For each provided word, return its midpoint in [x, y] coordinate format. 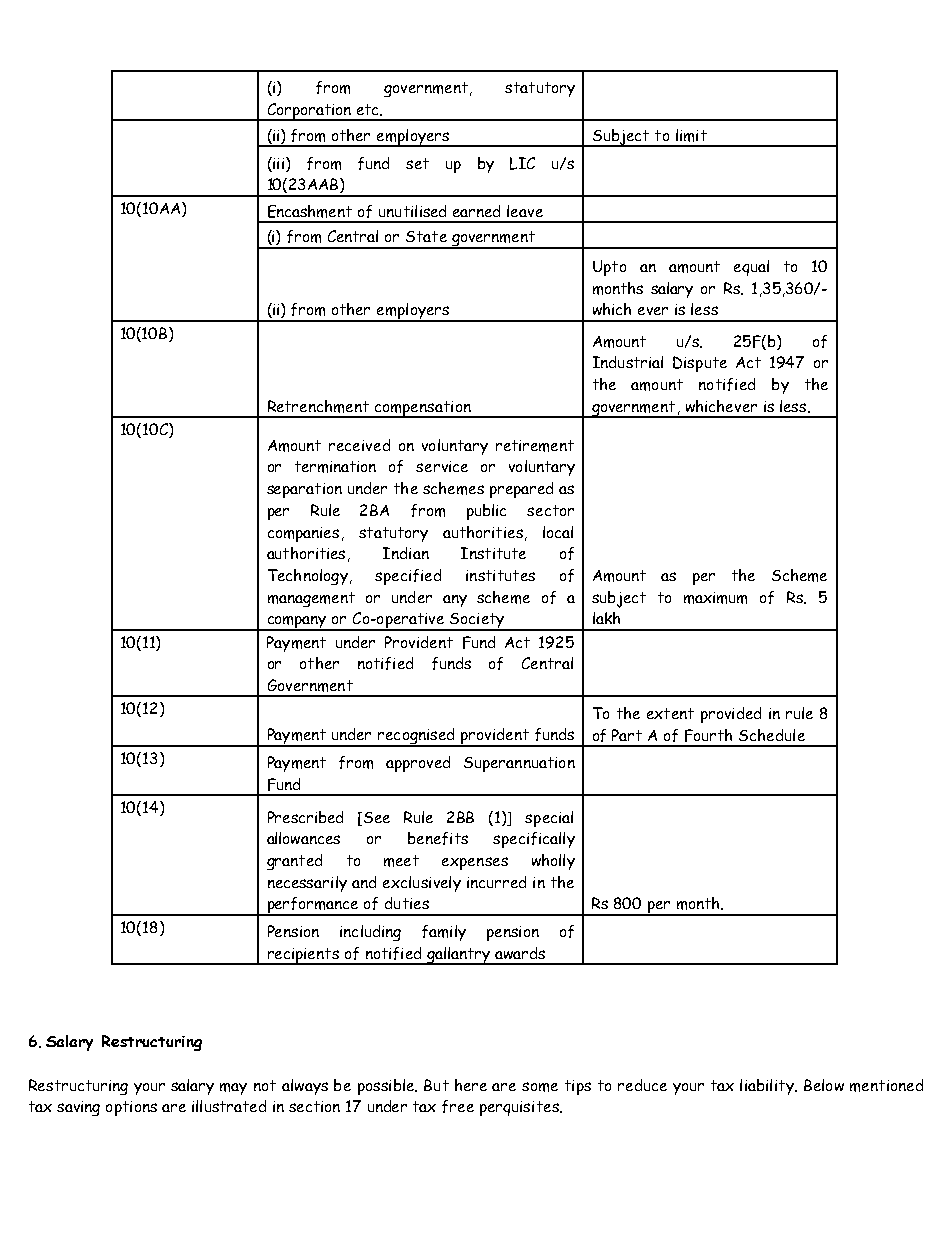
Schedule [772, 735]
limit [691, 135]
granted [294, 862]
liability [768, 1087]
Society [477, 622]
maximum [715, 598]
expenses [475, 863]
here [471, 1085]
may [233, 1089]
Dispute [700, 364]
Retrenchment [318, 406]
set [417, 163]
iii [279, 163]
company [297, 623]
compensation [422, 409]
